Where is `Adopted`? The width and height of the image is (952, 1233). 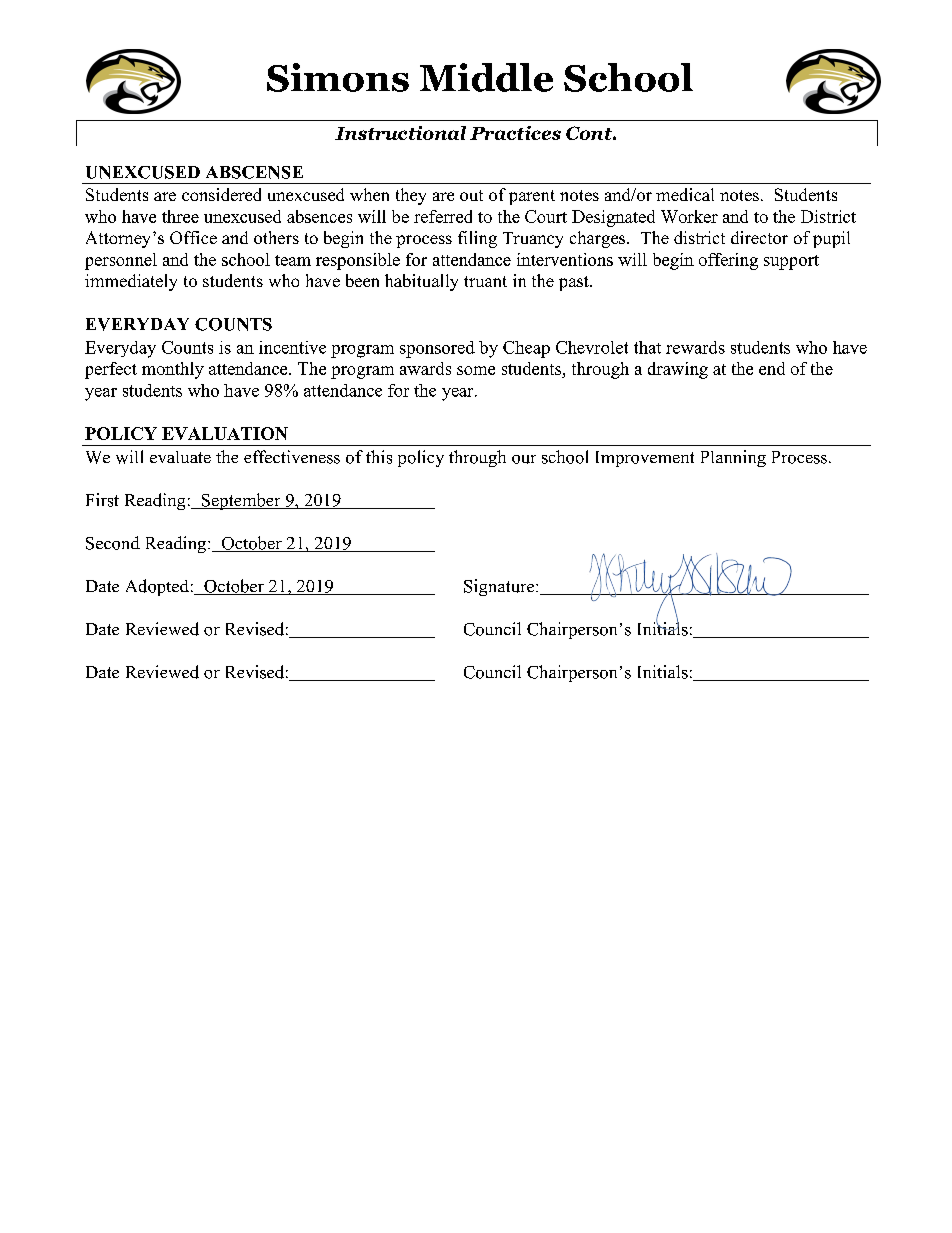
Adopted is located at coordinates (157, 587).
